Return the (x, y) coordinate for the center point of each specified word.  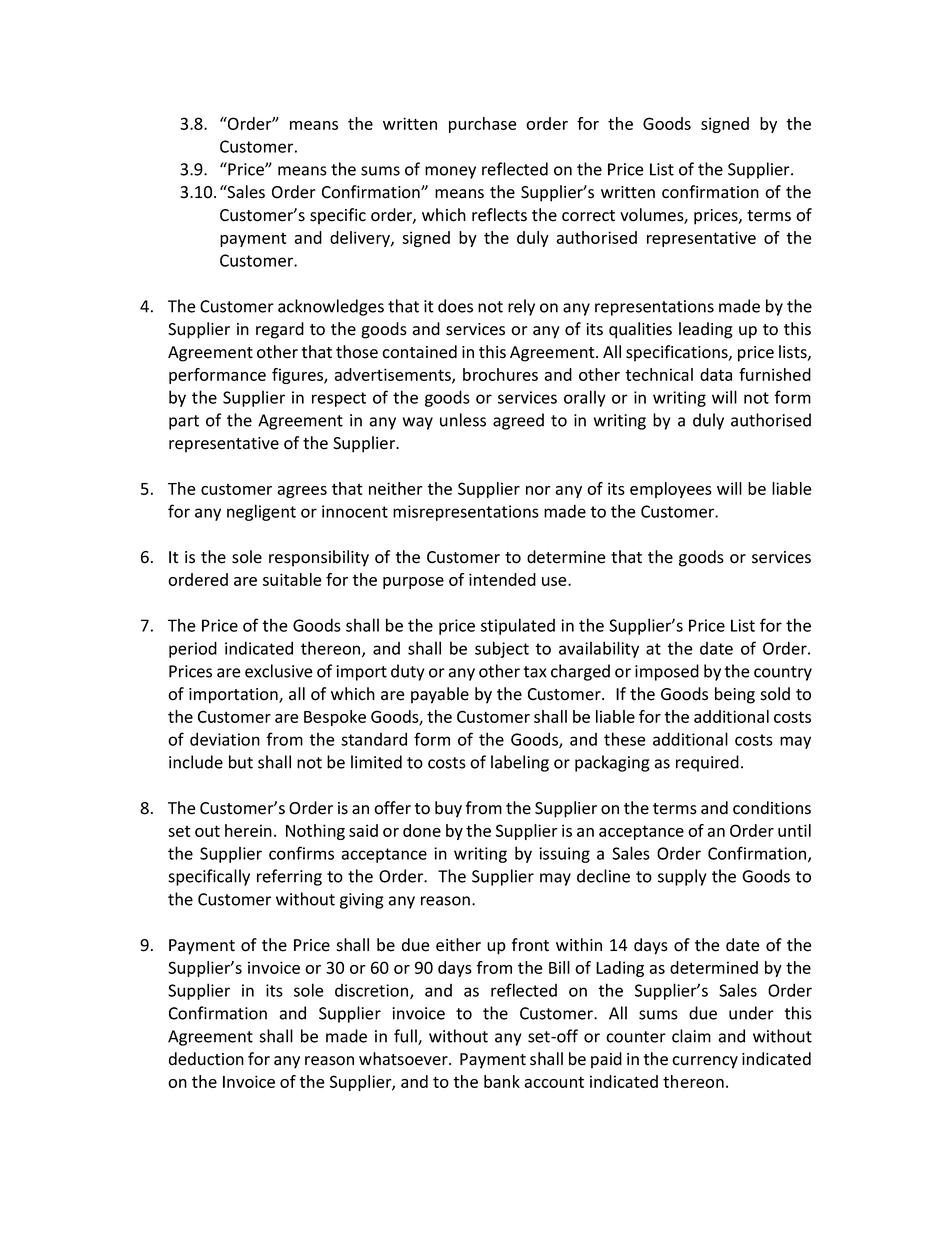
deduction (206, 1059)
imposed (667, 672)
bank (502, 1081)
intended (502, 579)
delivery (361, 239)
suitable (292, 579)
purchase (483, 125)
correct (588, 216)
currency (705, 1062)
